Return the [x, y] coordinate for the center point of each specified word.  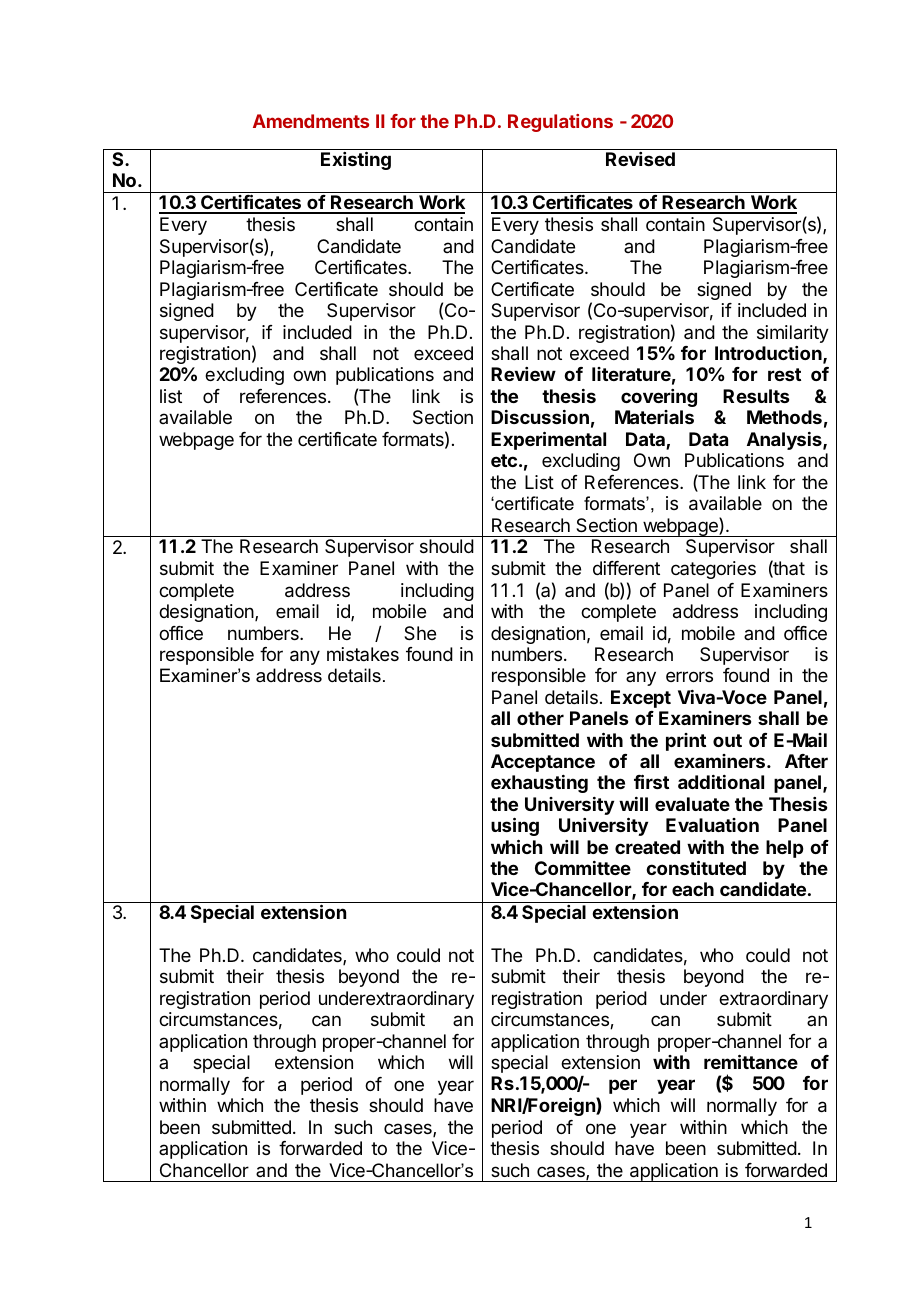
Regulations [560, 123]
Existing [356, 160]
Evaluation [712, 825]
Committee [583, 868]
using [515, 826]
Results [756, 396]
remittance [751, 1061]
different [626, 568]
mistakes [363, 654]
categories [713, 570]
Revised [640, 159]
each [693, 889]
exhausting [539, 784]
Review [523, 374]
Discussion [540, 417]
